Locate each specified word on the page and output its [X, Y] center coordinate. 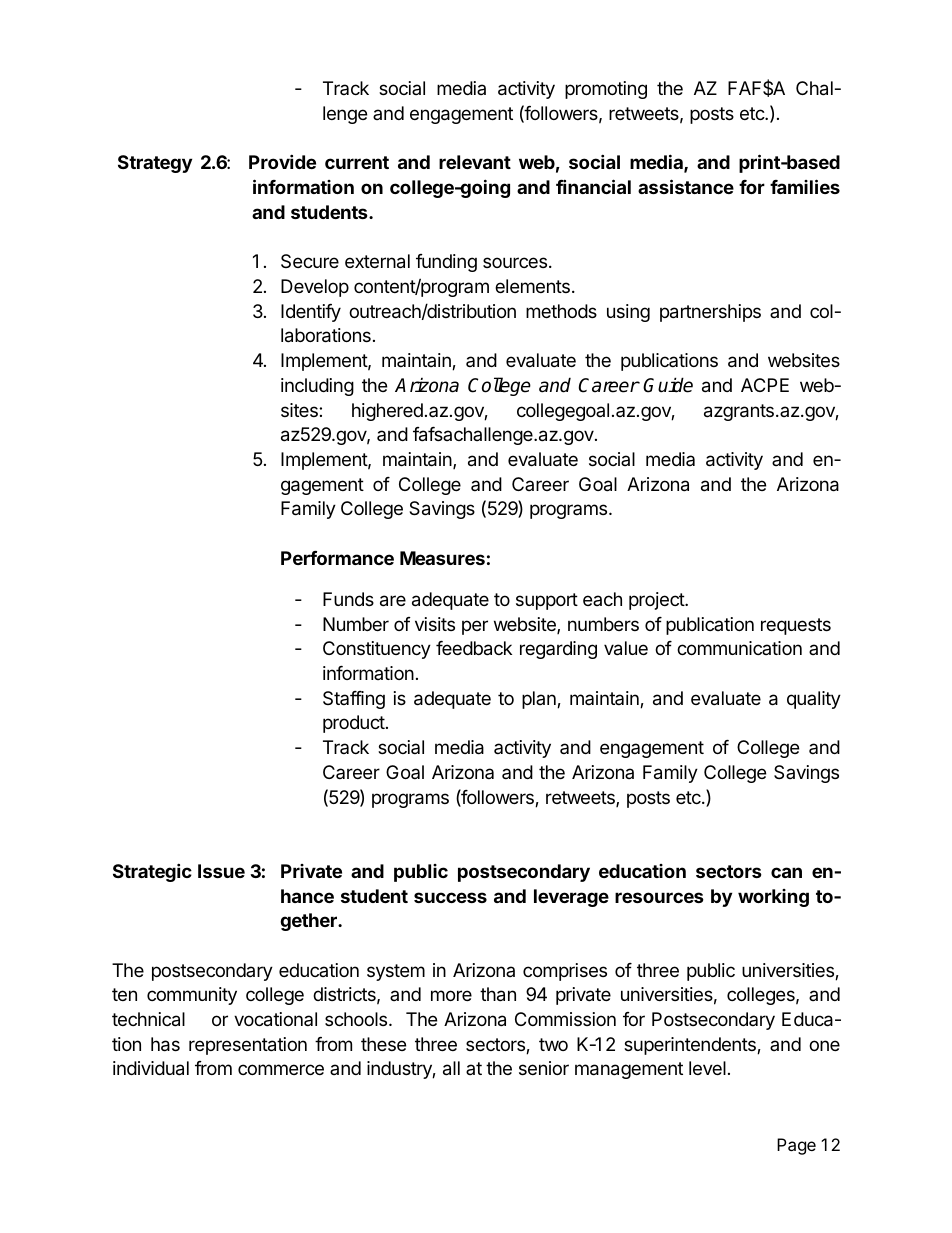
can [786, 872]
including [317, 387]
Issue [221, 871]
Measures [442, 558]
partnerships [710, 313]
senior [544, 1068]
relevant [475, 162]
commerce [281, 1069]
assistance [686, 186]
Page [796, 1146]
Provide [282, 161]
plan [540, 700]
